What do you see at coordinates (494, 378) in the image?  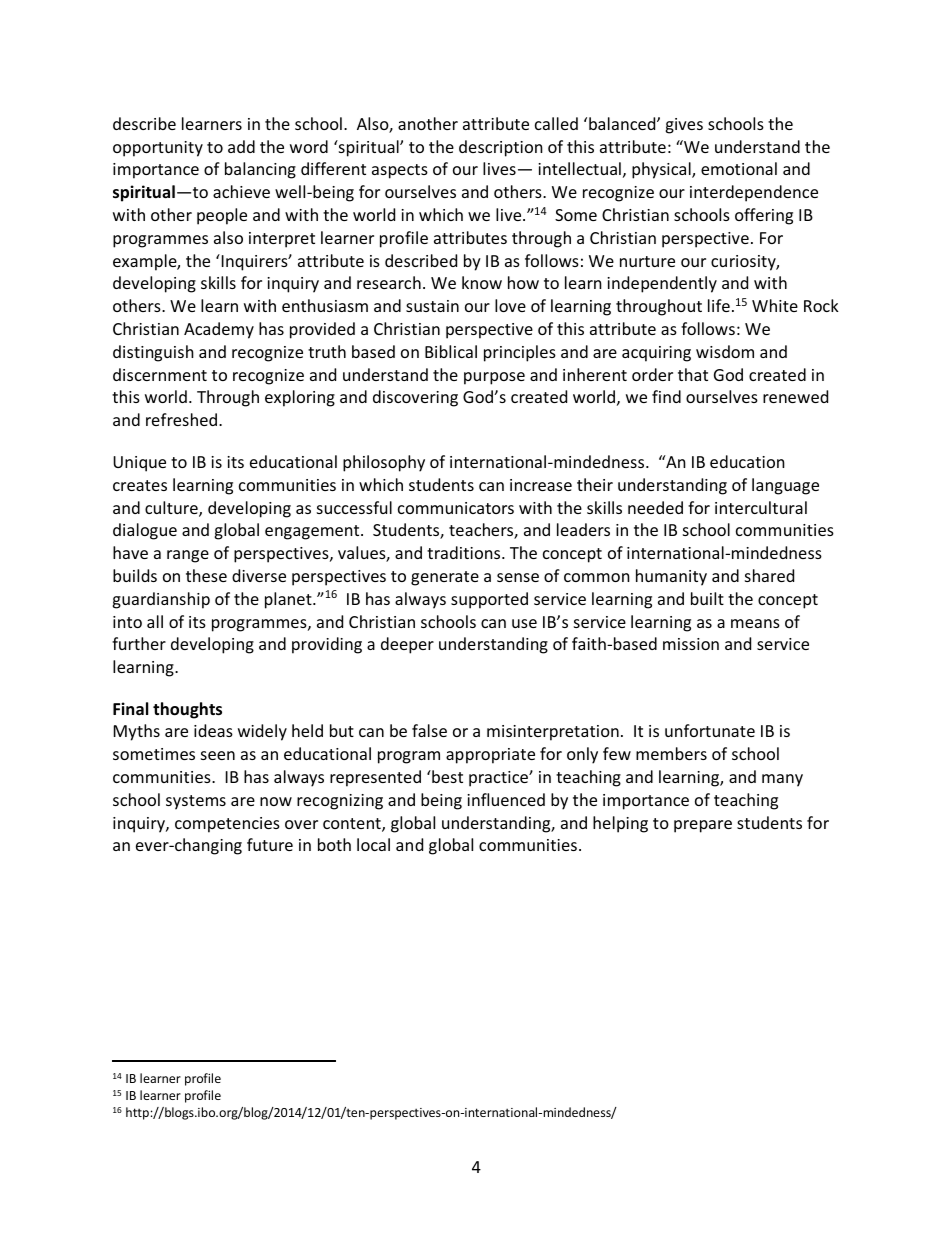 I see `purpose` at bounding box center [494, 378].
